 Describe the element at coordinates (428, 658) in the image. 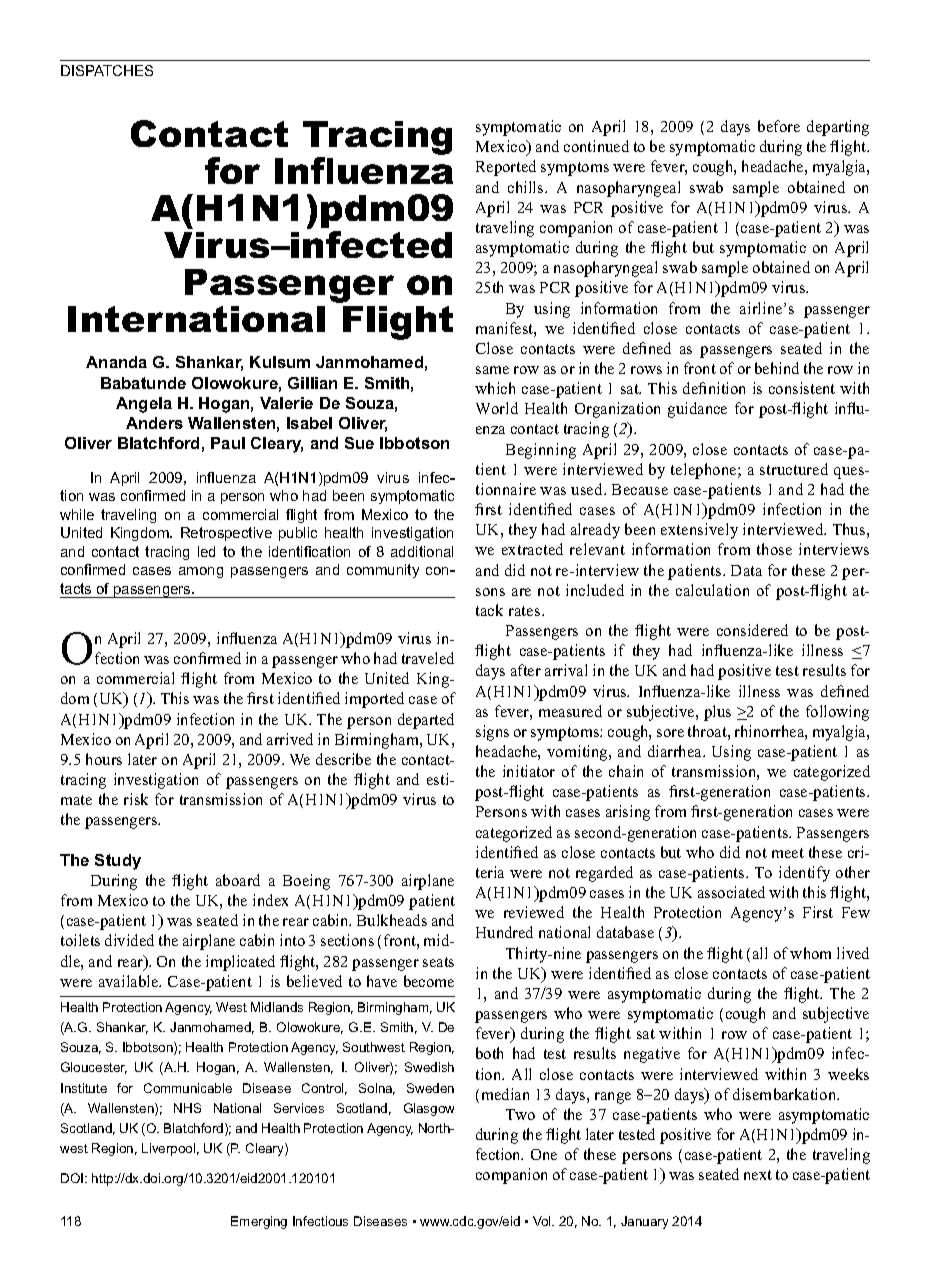

I see `traveled` at that location.
